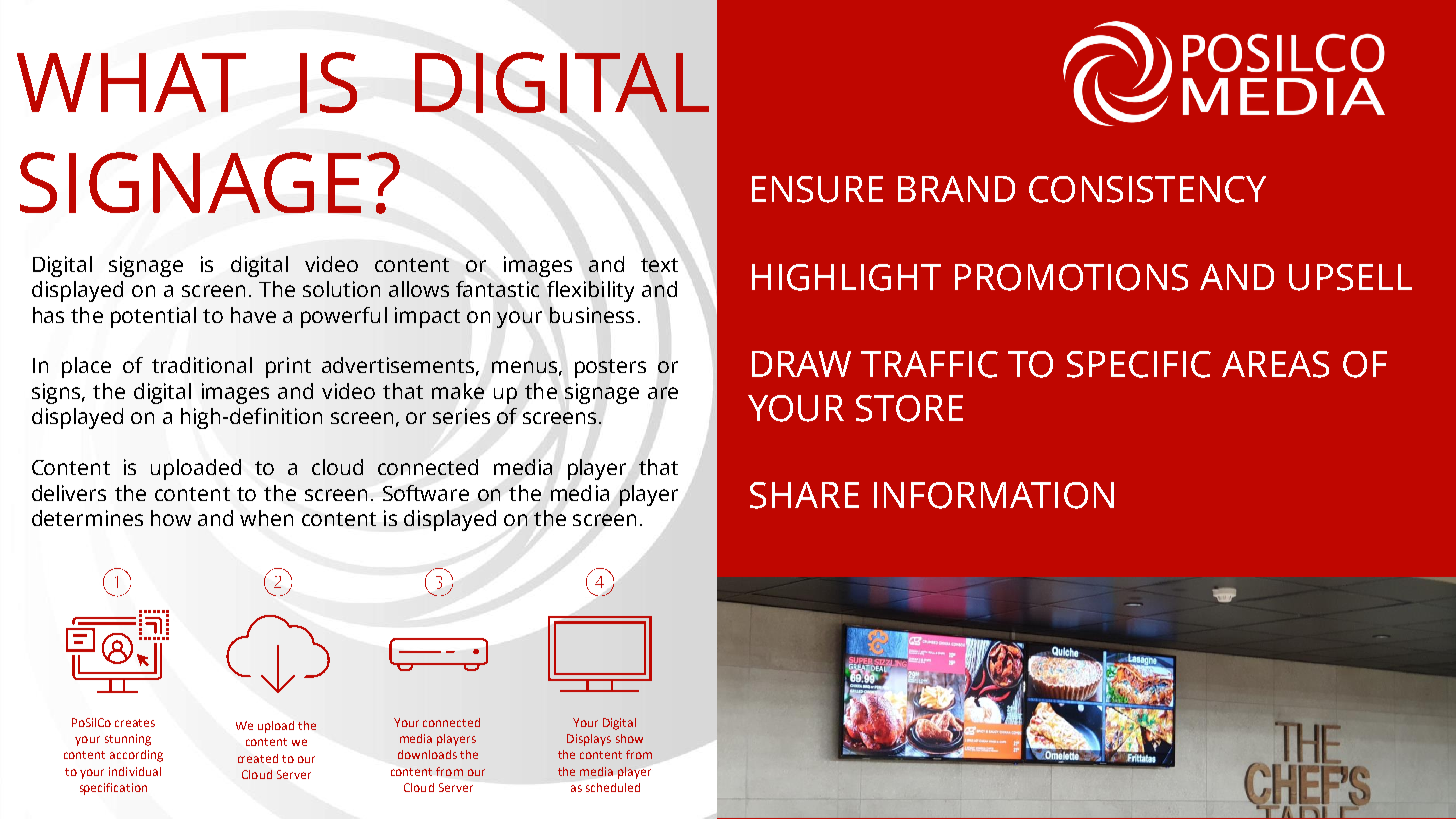 This image has height=819, width=1456. Describe the element at coordinates (56, 393) in the image. I see `signs` at that location.
